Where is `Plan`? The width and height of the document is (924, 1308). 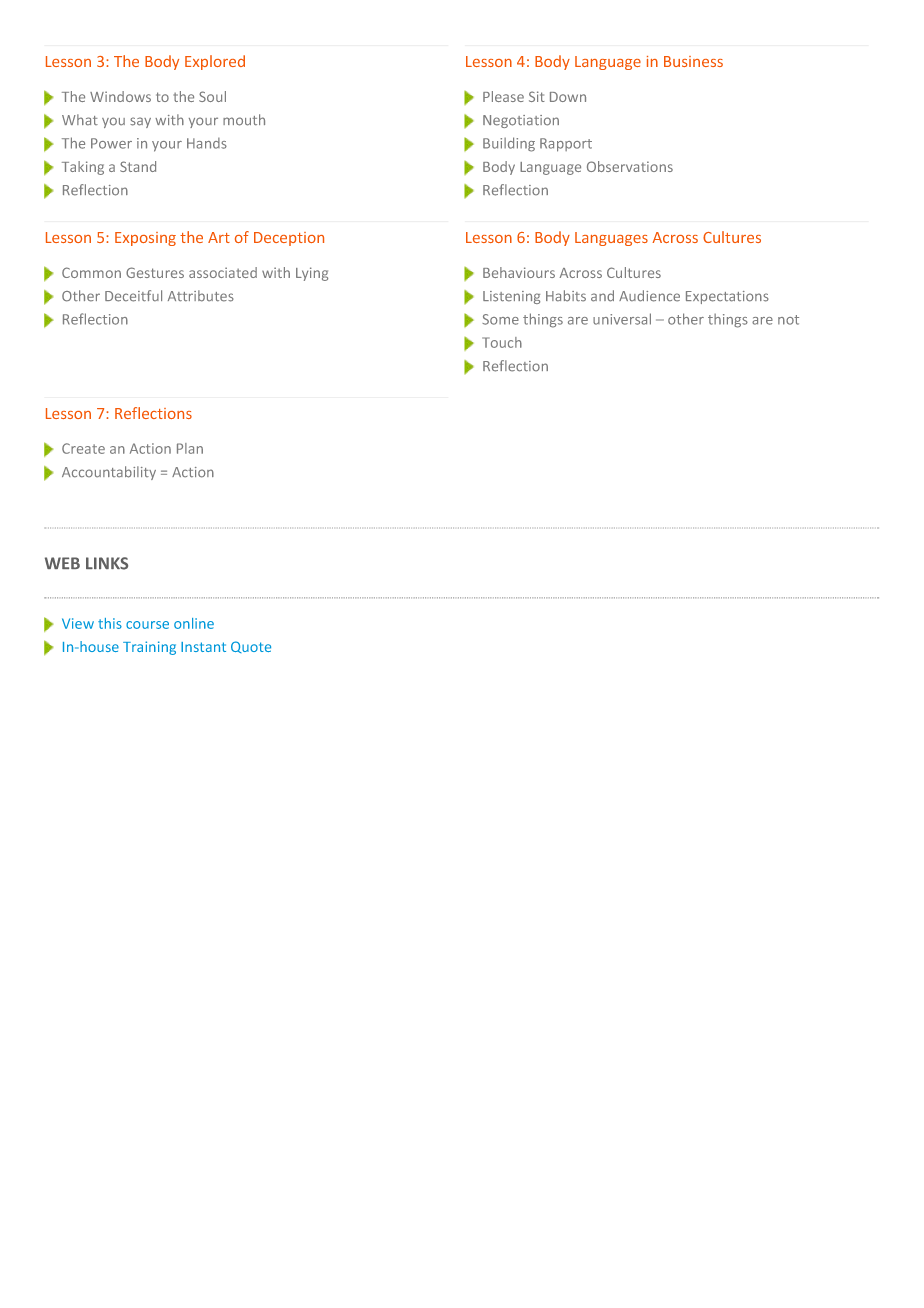 Plan is located at coordinates (190, 448).
